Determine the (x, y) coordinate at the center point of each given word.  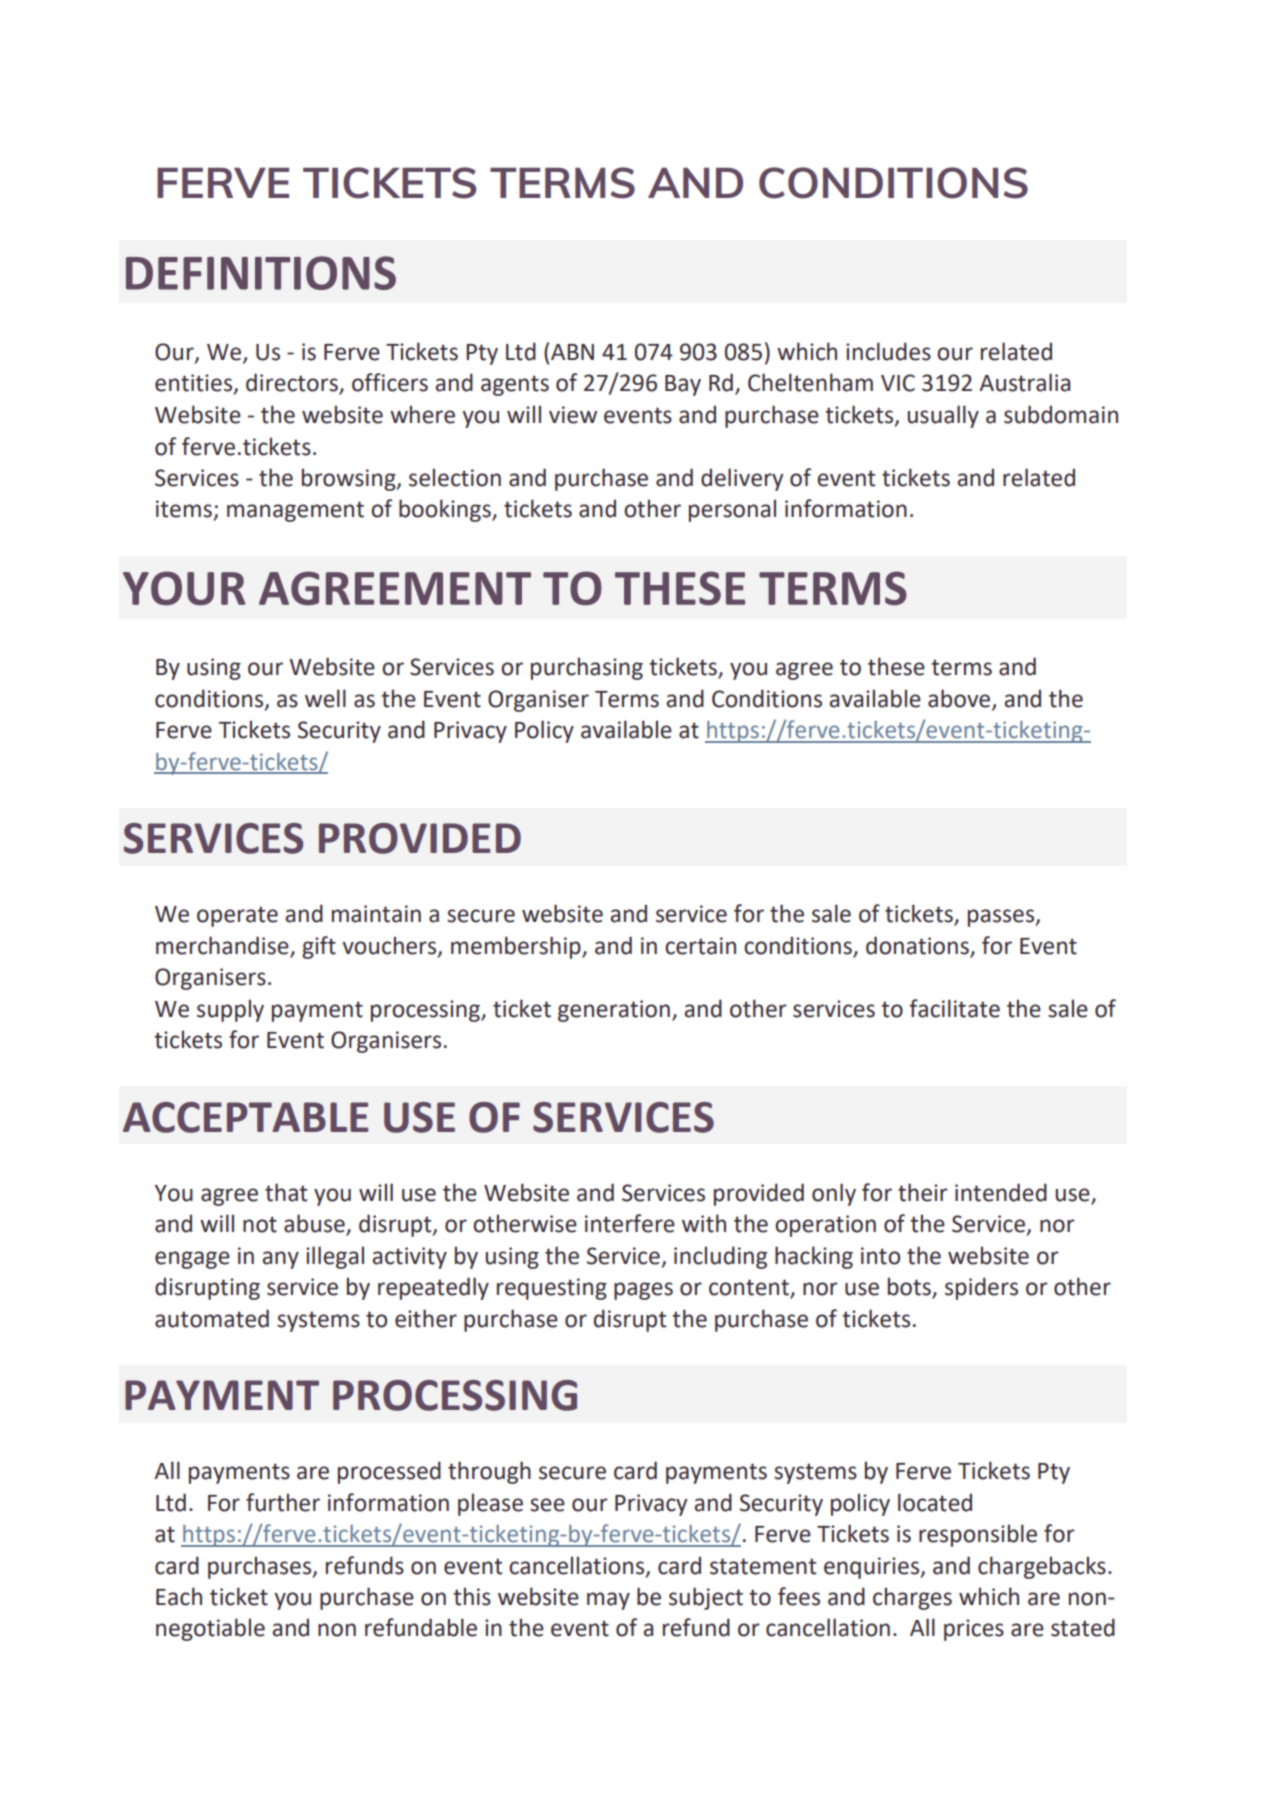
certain (700, 946)
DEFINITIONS (261, 273)
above (960, 699)
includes (888, 351)
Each (179, 1596)
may (608, 1601)
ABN (572, 352)
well (325, 698)
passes (1002, 918)
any (280, 1260)
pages (643, 1291)
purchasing (587, 668)
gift (319, 947)
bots (910, 1287)
